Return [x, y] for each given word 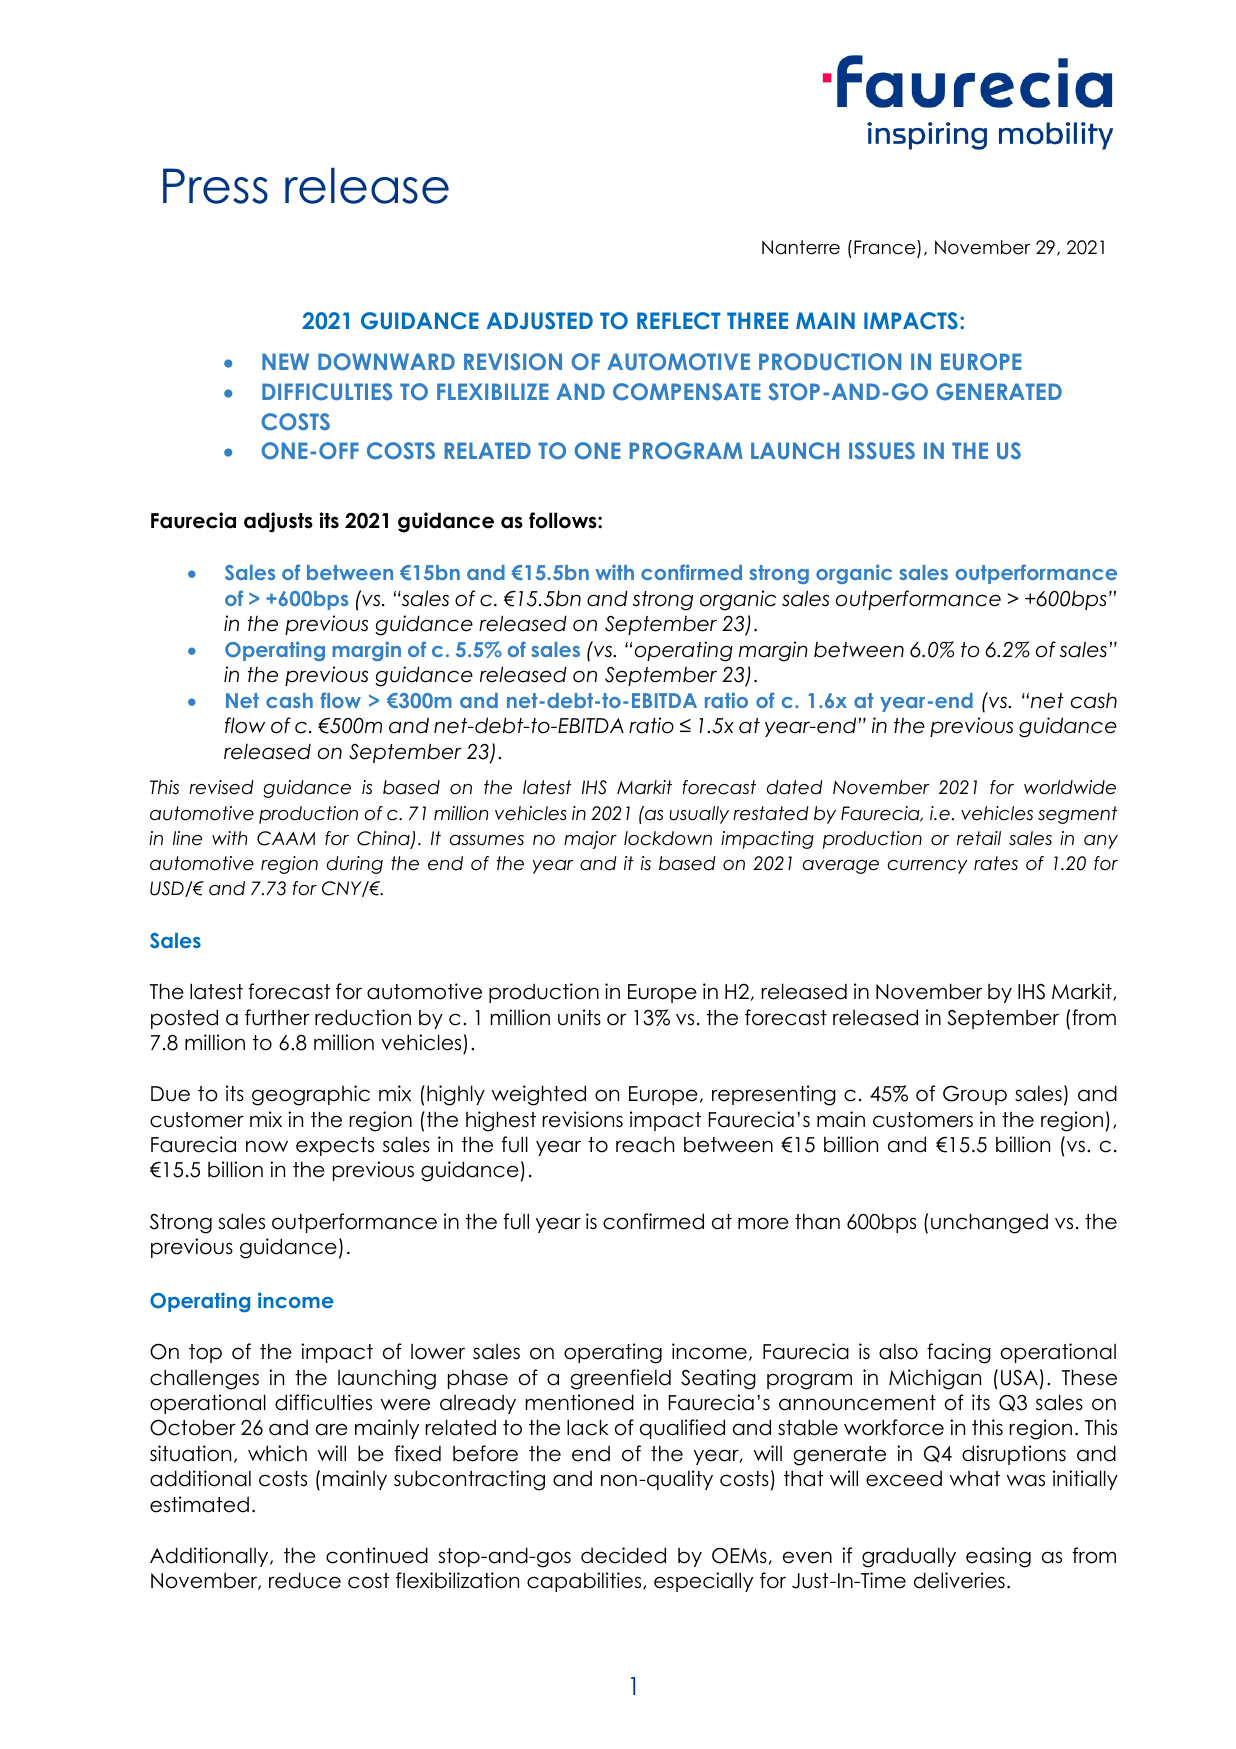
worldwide [1070, 787]
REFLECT [679, 321]
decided [623, 1555]
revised [221, 787]
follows [564, 520]
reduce [305, 1580]
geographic [311, 1095]
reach [645, 1144]
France [886, 248]
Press [215, 186]
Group [975, 1095]
